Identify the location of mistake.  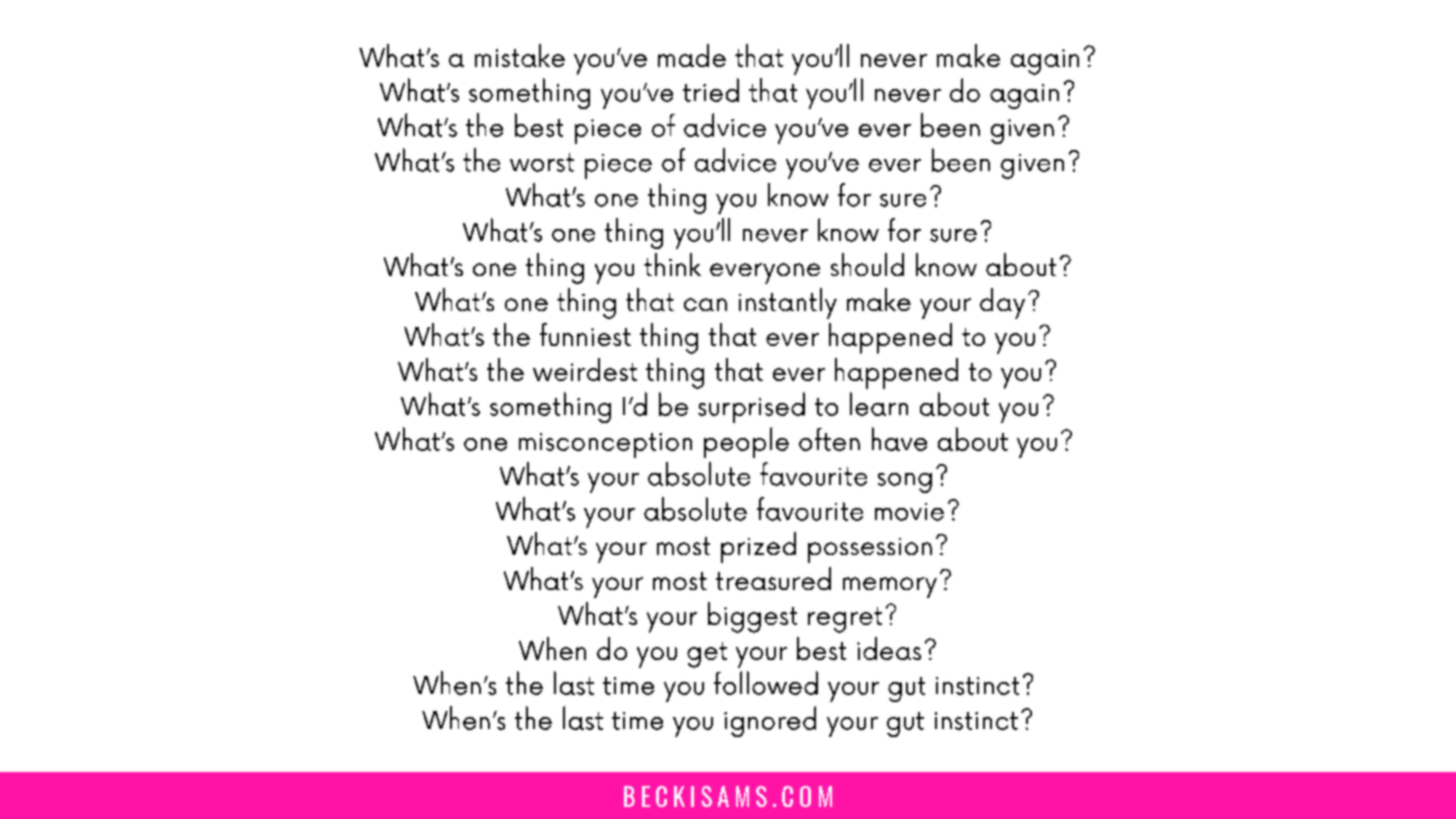
(520, 55).
